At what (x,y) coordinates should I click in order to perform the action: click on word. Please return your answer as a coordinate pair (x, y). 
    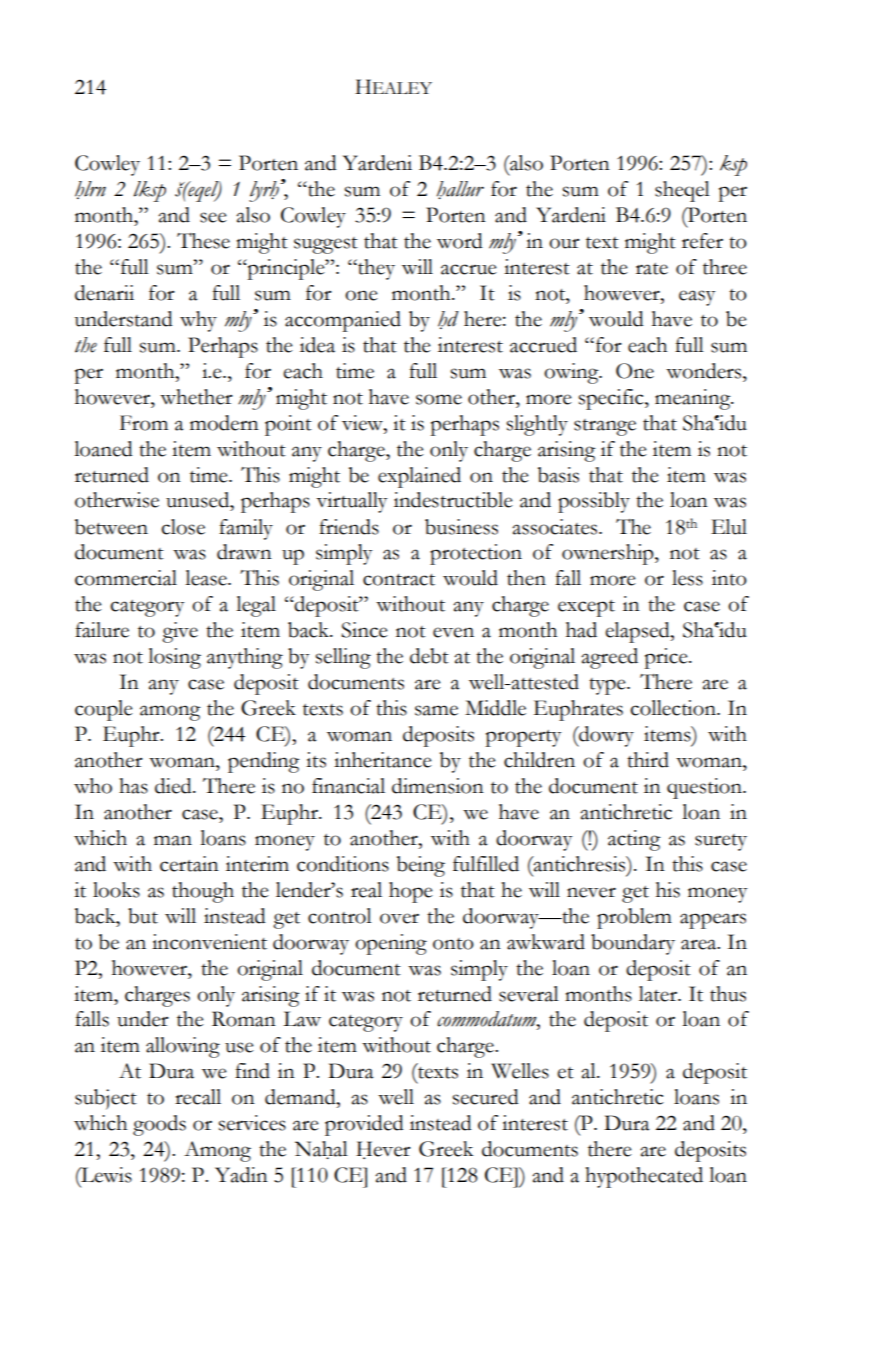
    Looking at the image, I should click on (460, 241).
